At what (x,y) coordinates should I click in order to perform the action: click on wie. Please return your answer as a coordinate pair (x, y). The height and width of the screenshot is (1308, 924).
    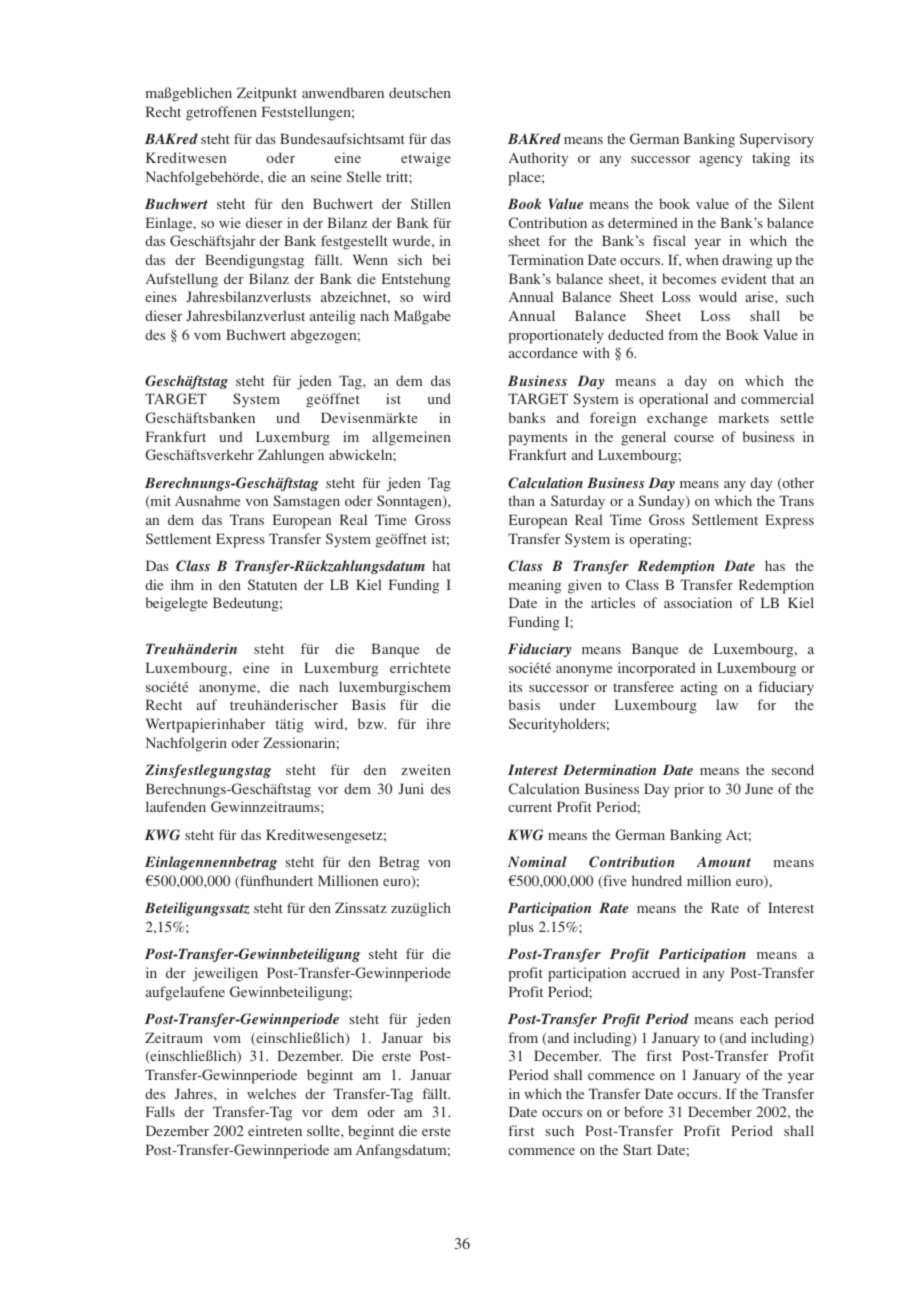
    Looking at the image, I should click on (230, 222).
